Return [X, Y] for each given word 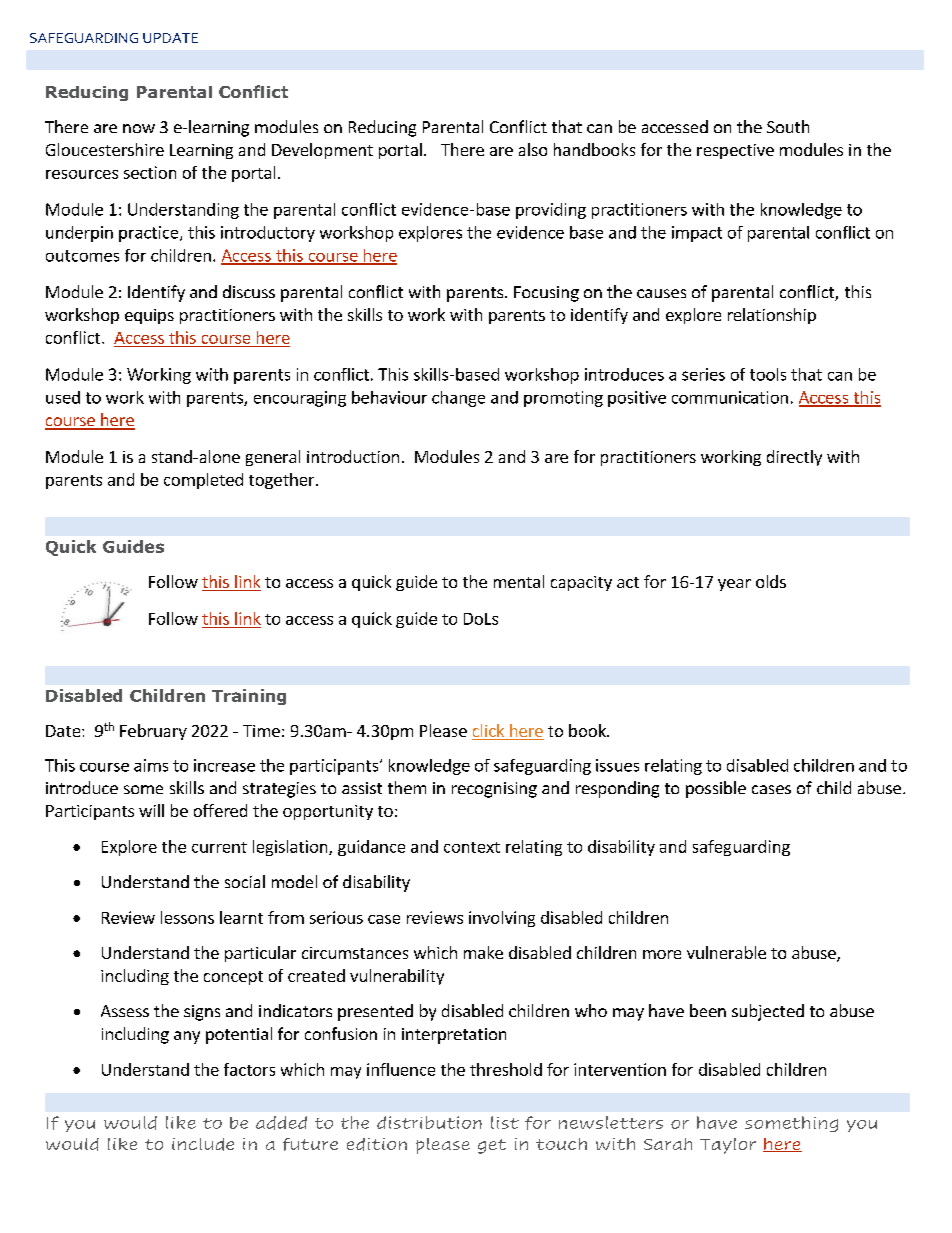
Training [249, 697]
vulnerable [726, 952]
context [472, 847]
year [734, 585]
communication [730, 397]
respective [735, 151]
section [150, 172]
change [458, 399]
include [203, 1144]
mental [519, 581]
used [63, 397]
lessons [187, 917]
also [533, 149]
